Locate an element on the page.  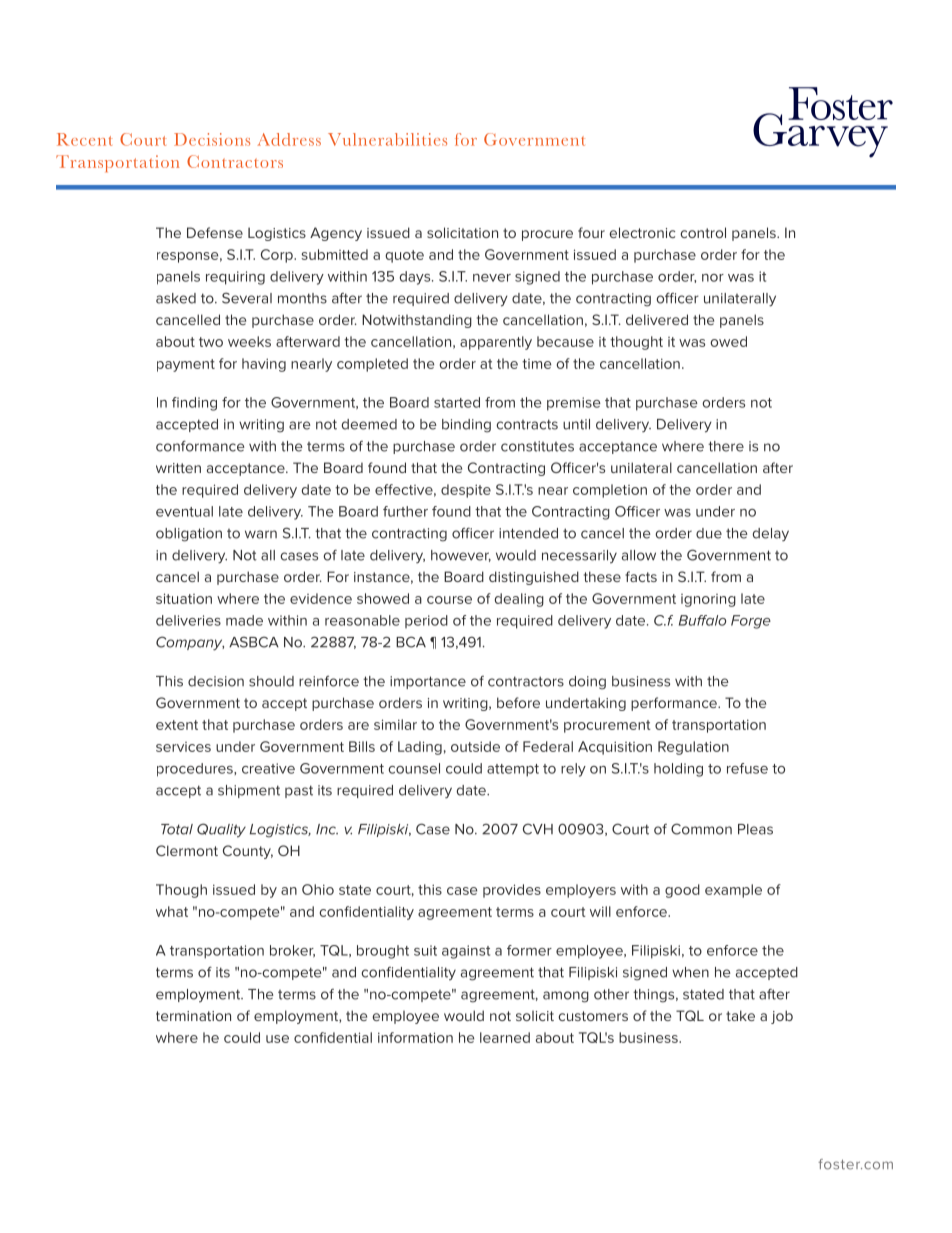
apparently is located at coordinates (496, 343).
